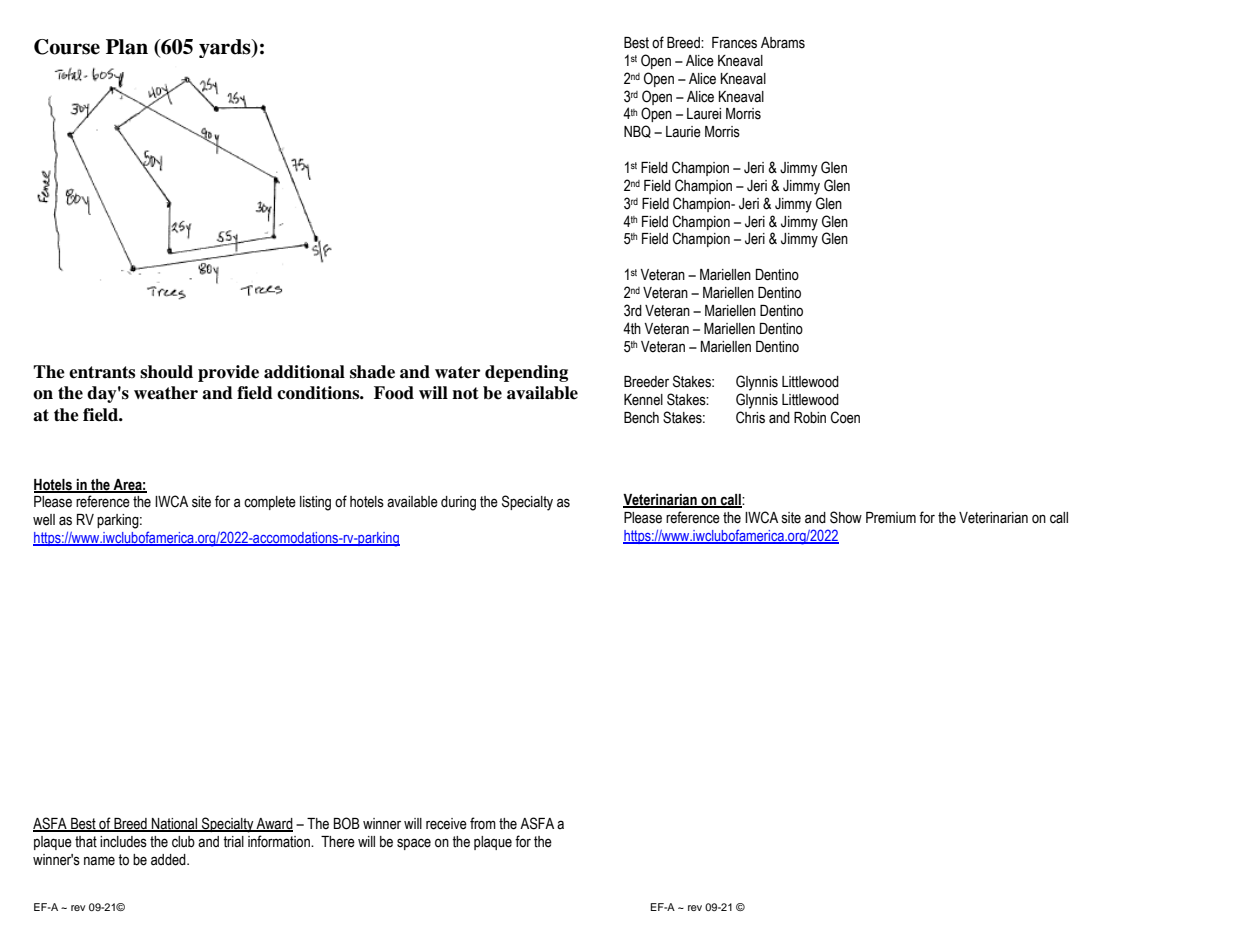  I want to click on listing, so click(315, 503).
